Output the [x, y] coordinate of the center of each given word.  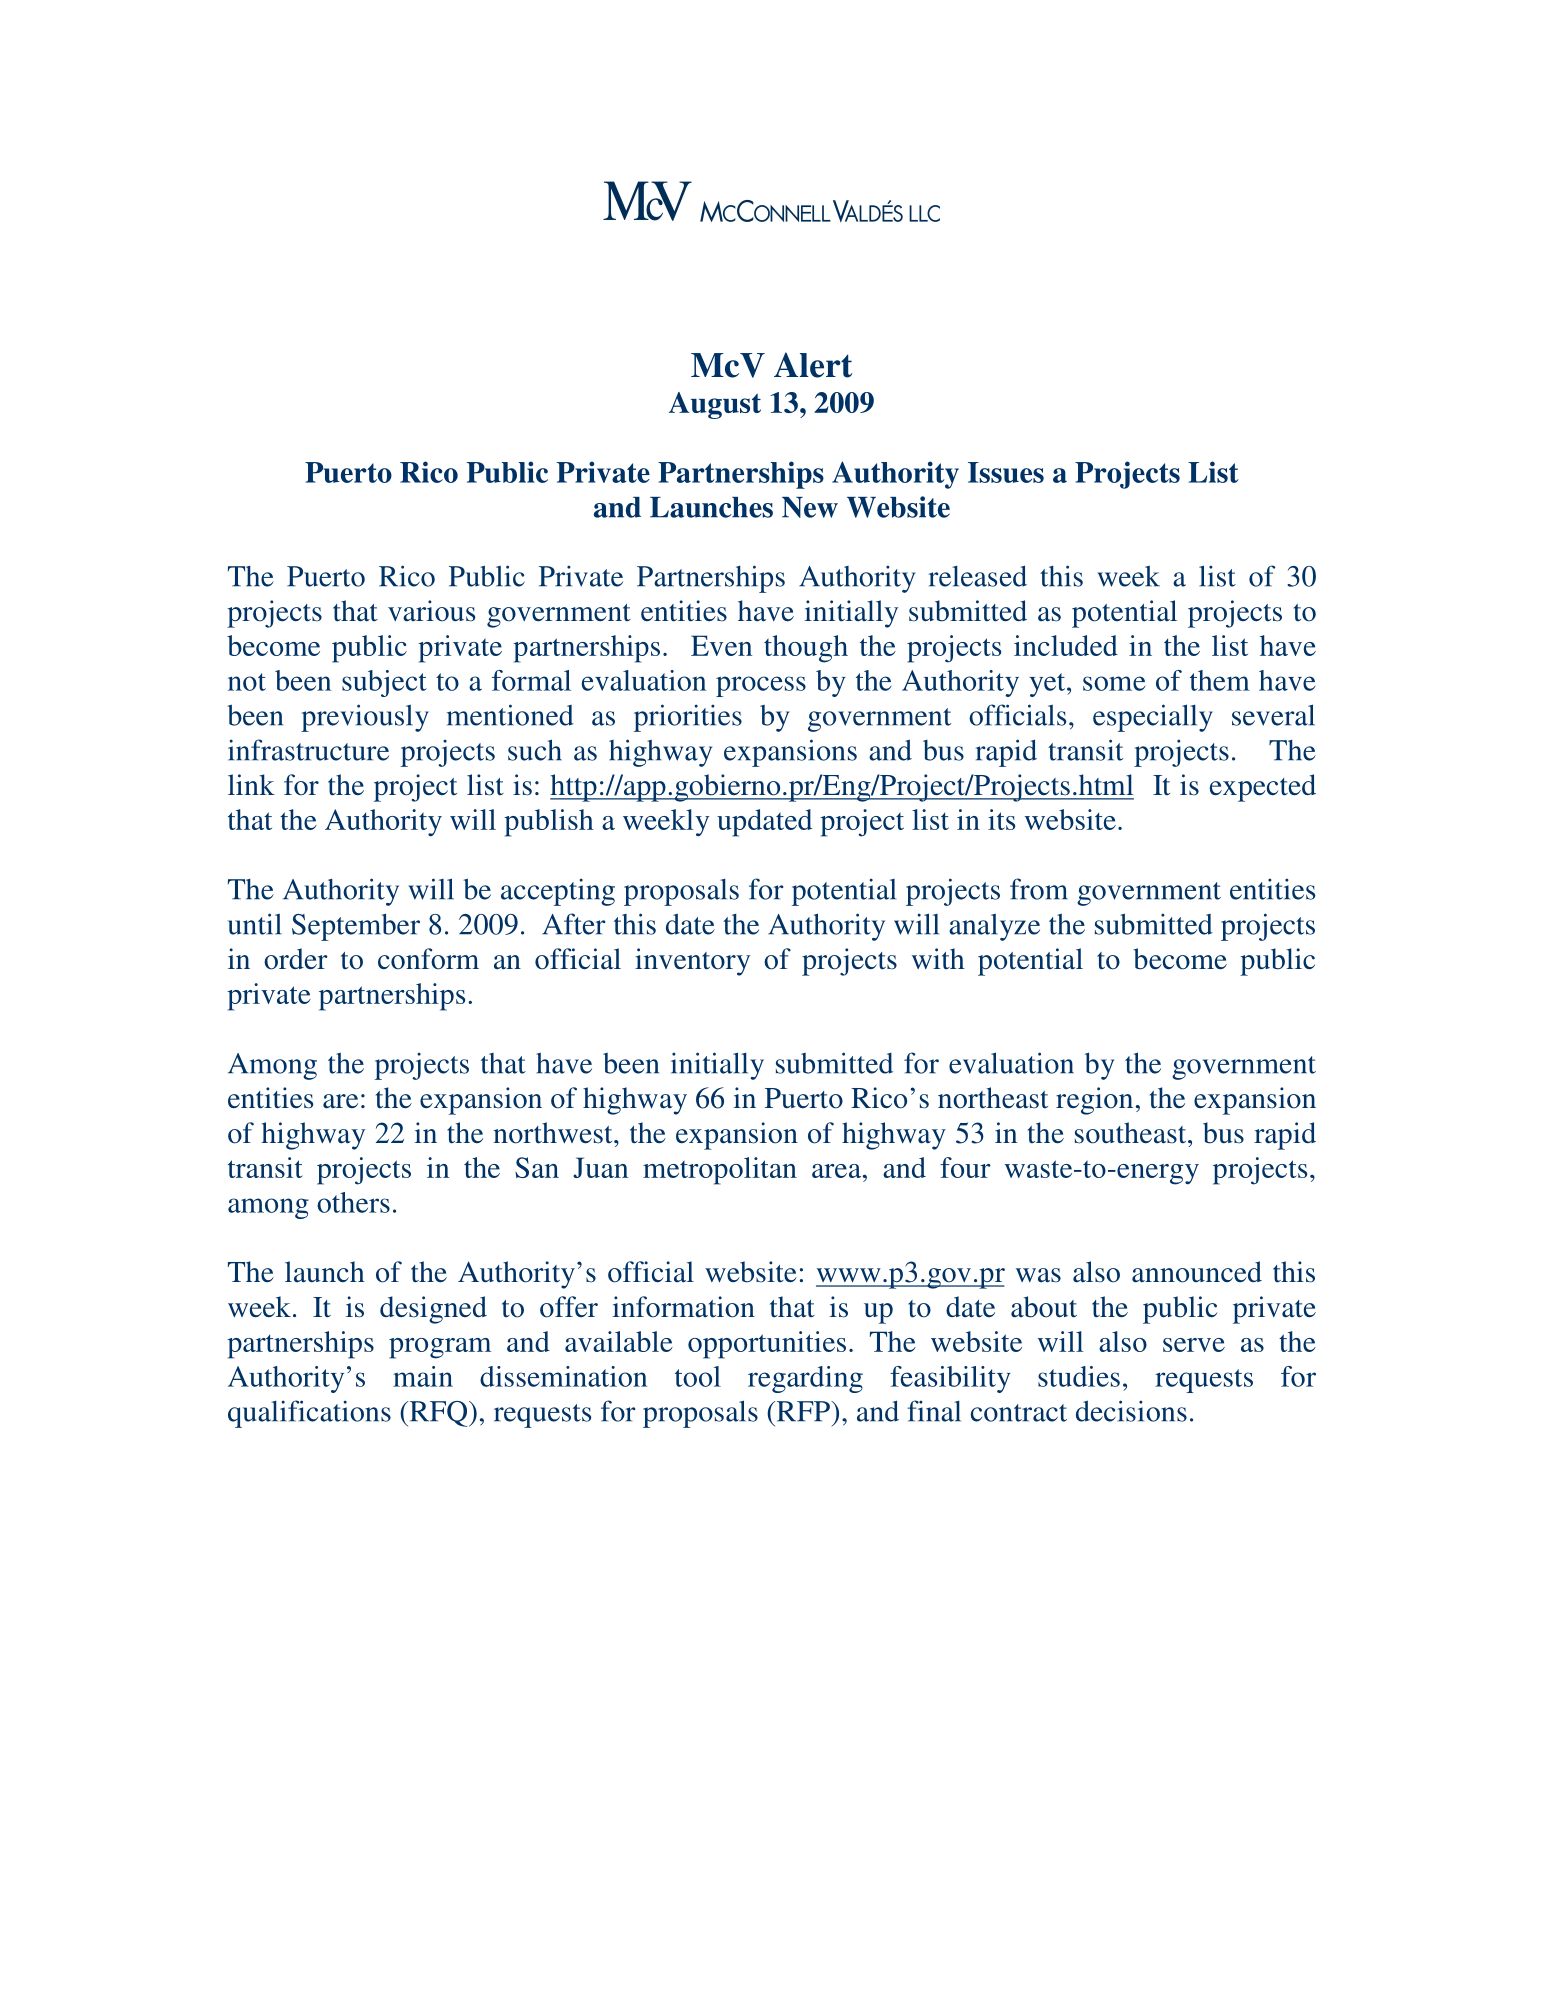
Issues [1006, 472]
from [1039, 889]
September [356, 927]
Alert [813, 365]
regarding [805, 1379]
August [715, 405]
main [423, 1376]
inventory [692, 962]
